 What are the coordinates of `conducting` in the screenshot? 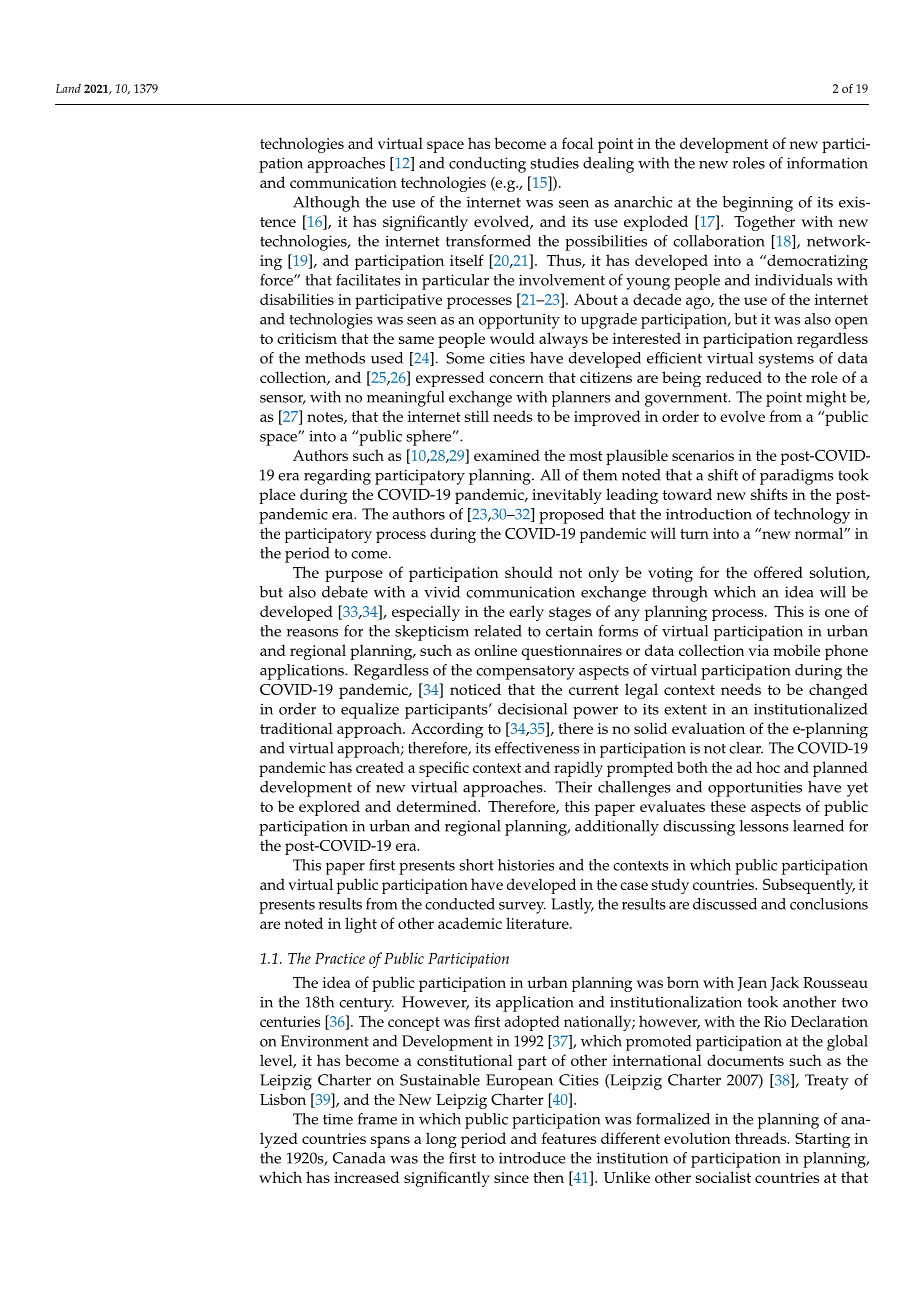 It's located at (487, 165).
